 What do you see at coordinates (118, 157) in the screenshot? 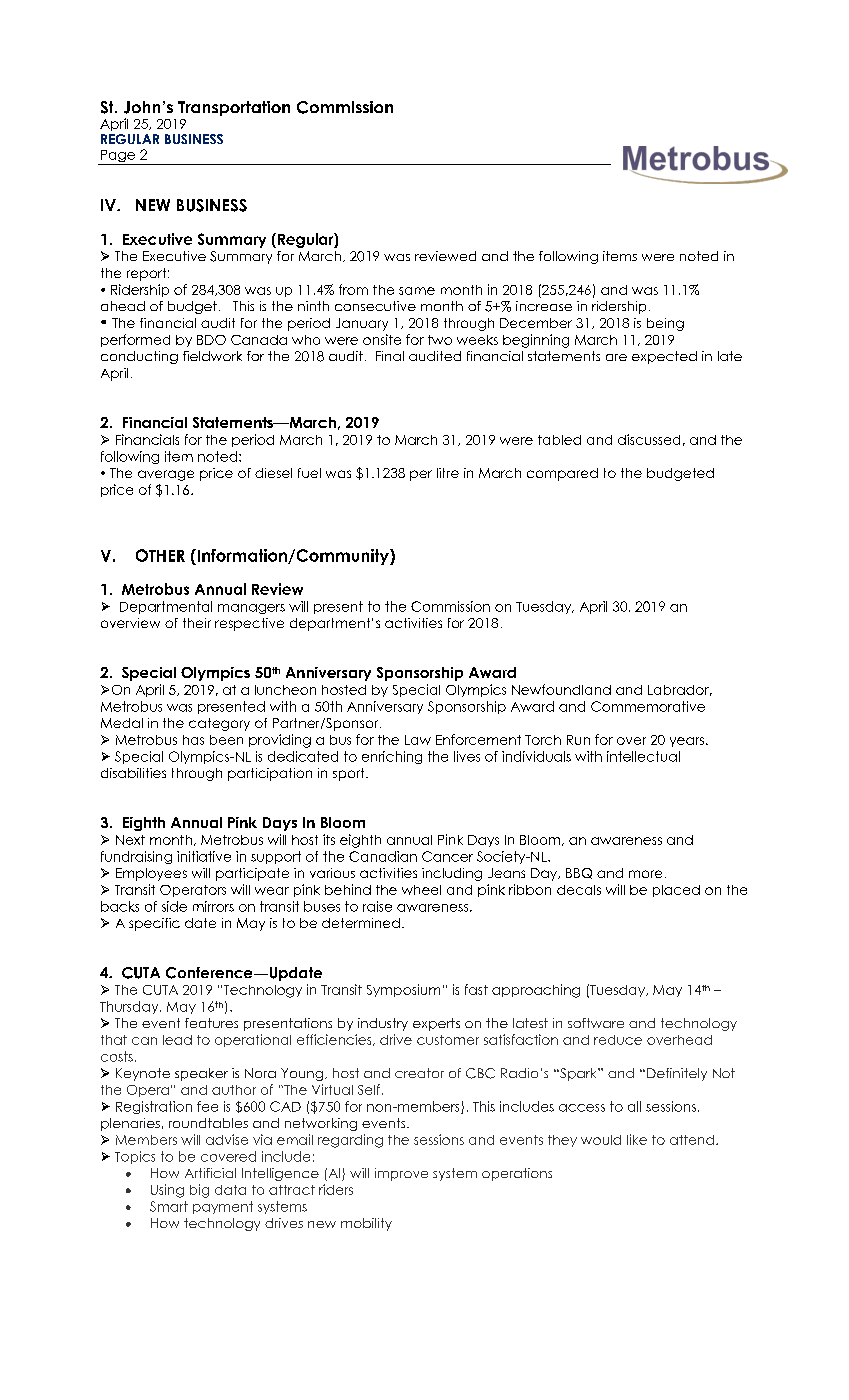
I see `Page` at bounding box center [118, 157].
